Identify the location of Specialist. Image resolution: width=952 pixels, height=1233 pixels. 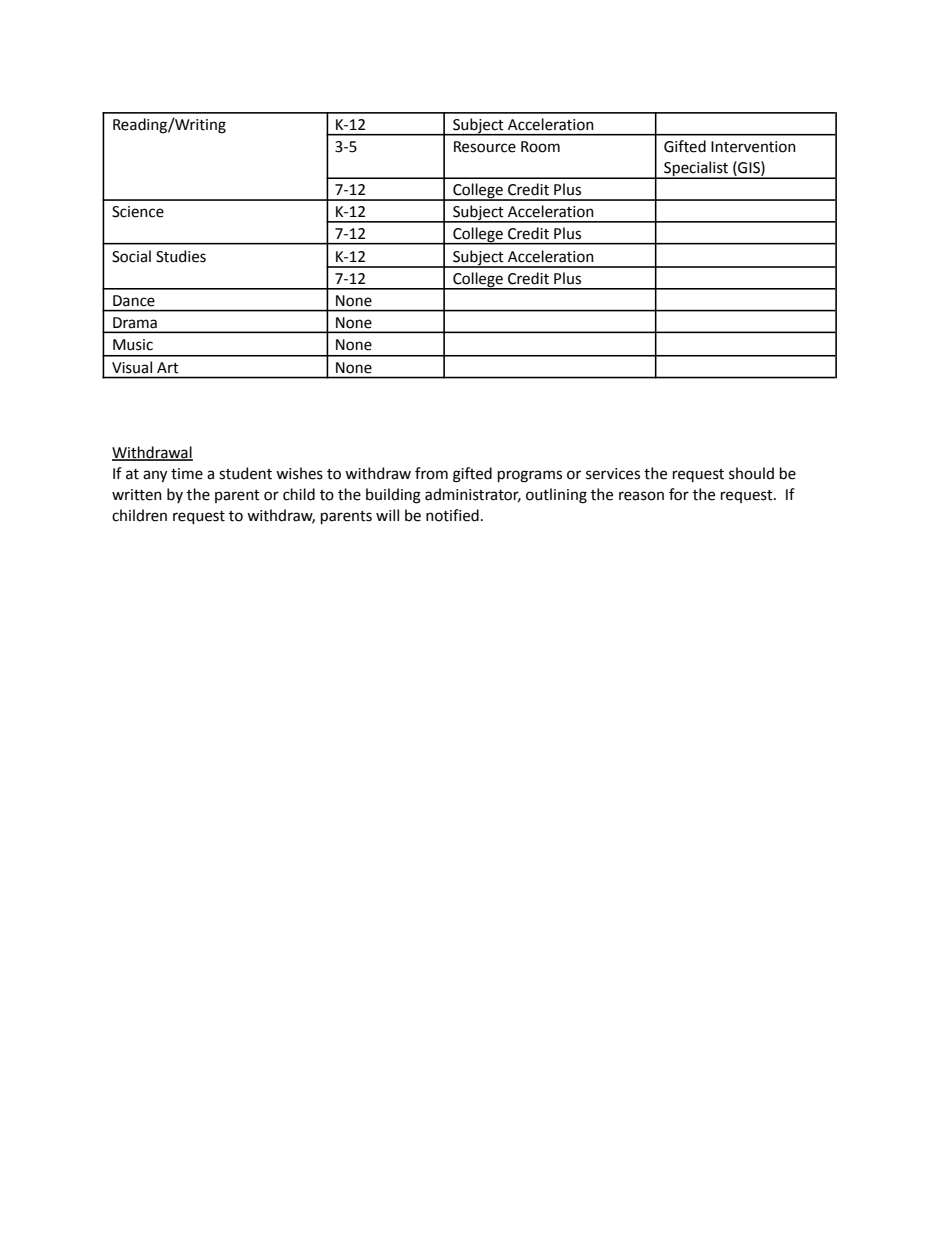
(696, 169).
